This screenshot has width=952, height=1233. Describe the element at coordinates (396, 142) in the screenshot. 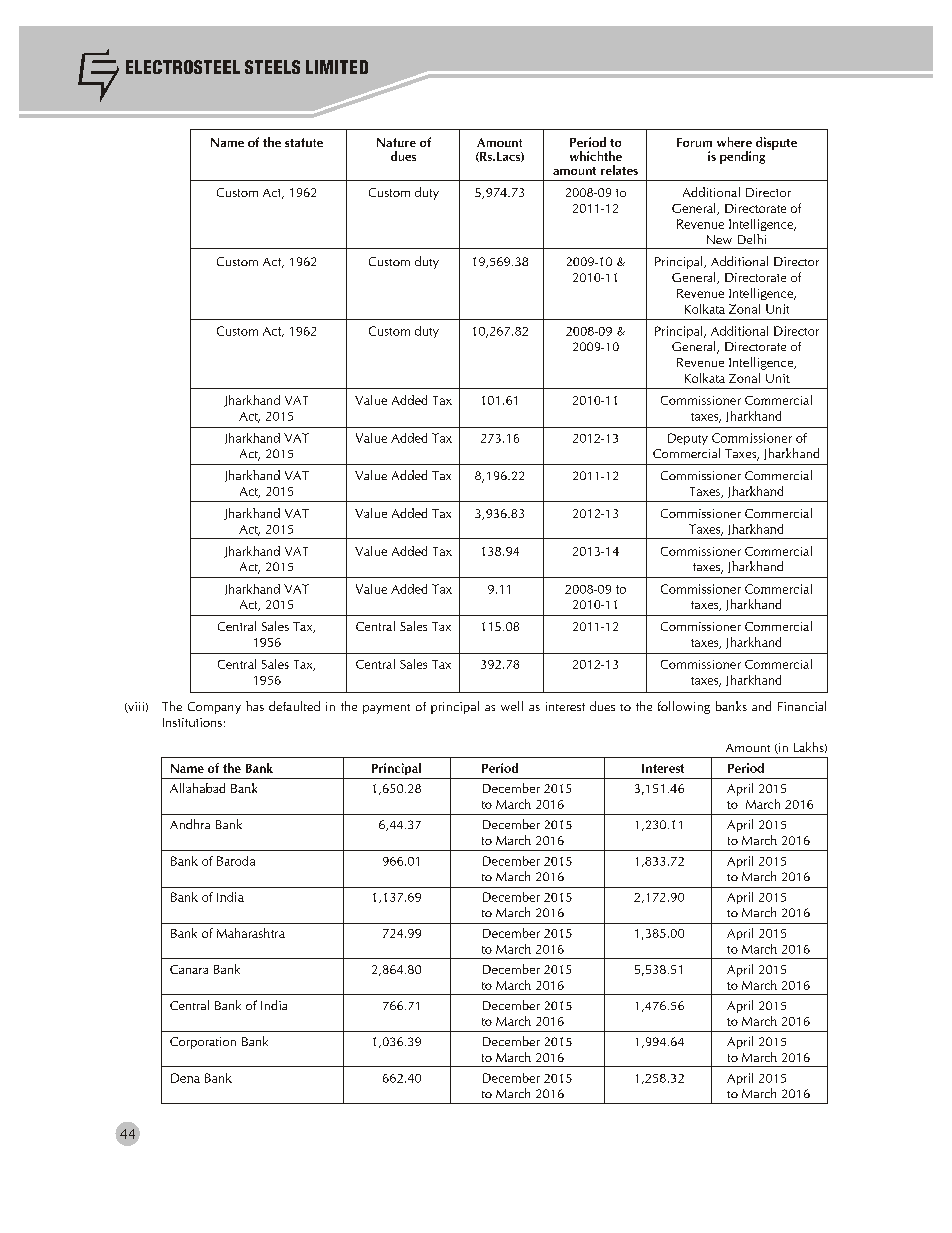

I see `Nature` at that location.
